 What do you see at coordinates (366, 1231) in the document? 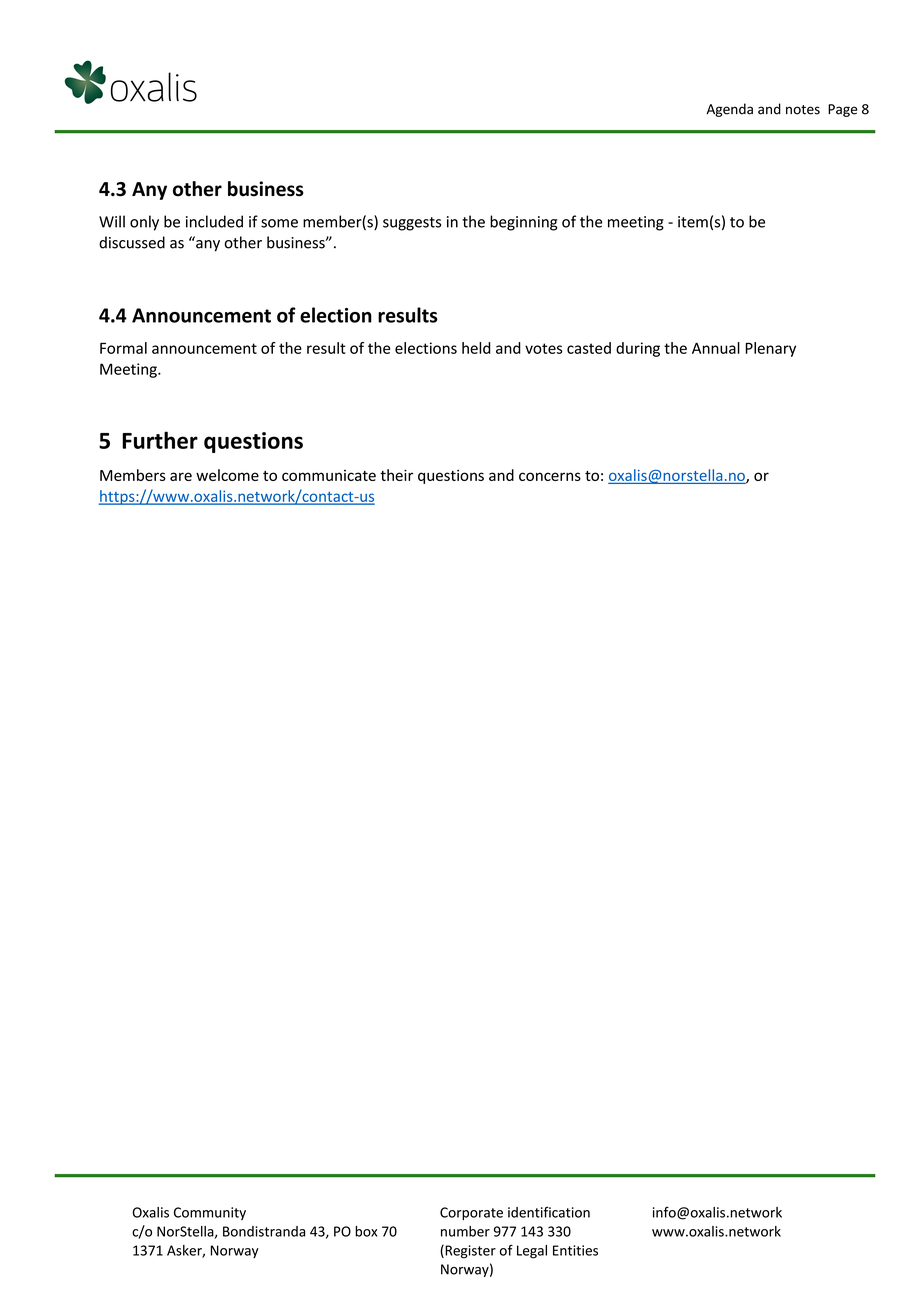
I see `box` at bounding box center [366, 1231].
